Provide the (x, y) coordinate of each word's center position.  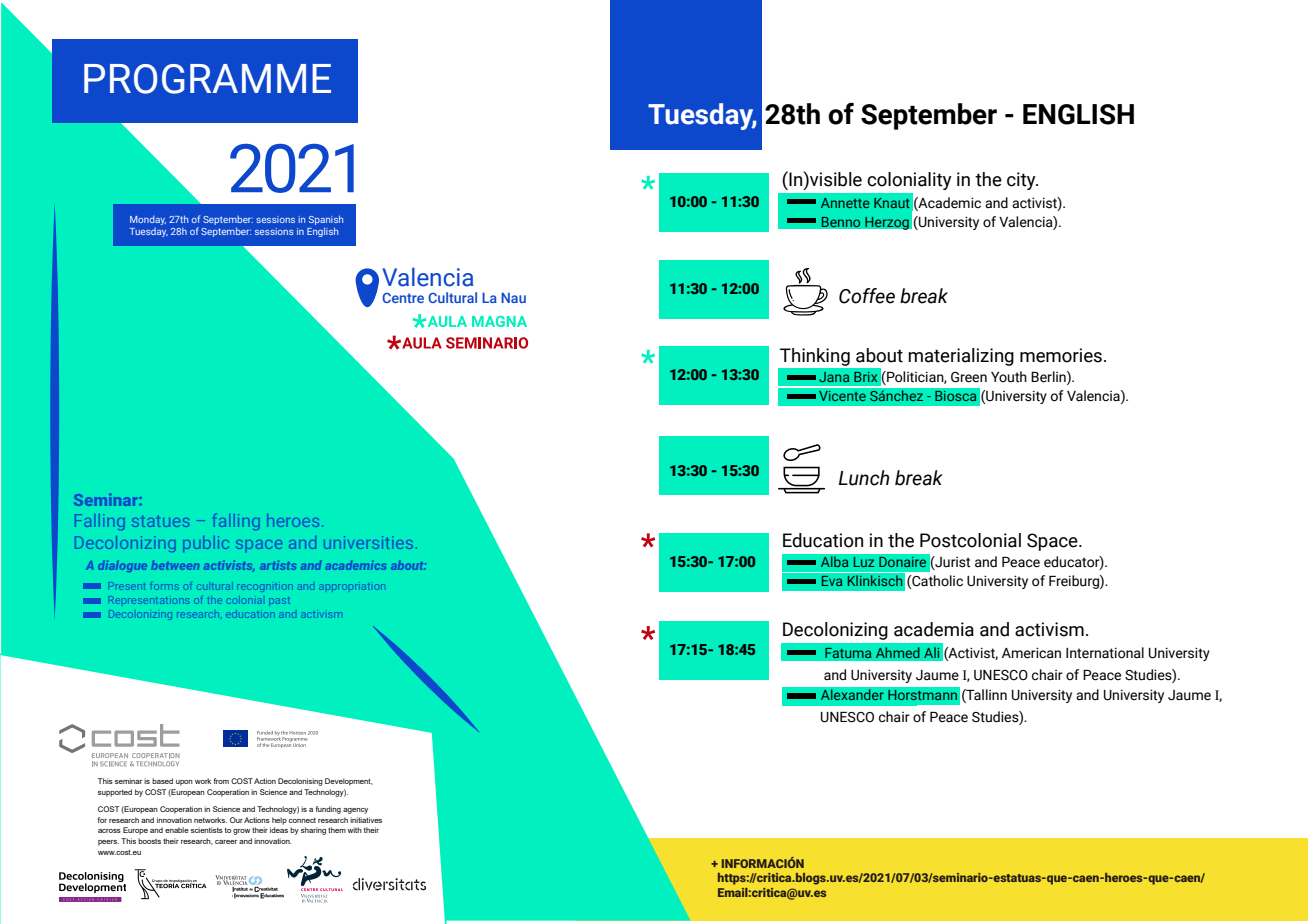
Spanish (326, 220)
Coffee (867, 296)
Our (236, 820)
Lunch (864, 478)
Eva (832, 581)
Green (969, 377)
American (1031, 653)
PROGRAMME (207, 79)
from (221, 781)
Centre (403, 298)
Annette (845, 203)
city (1022, 181)
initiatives (366, 820)
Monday (148, 220)
